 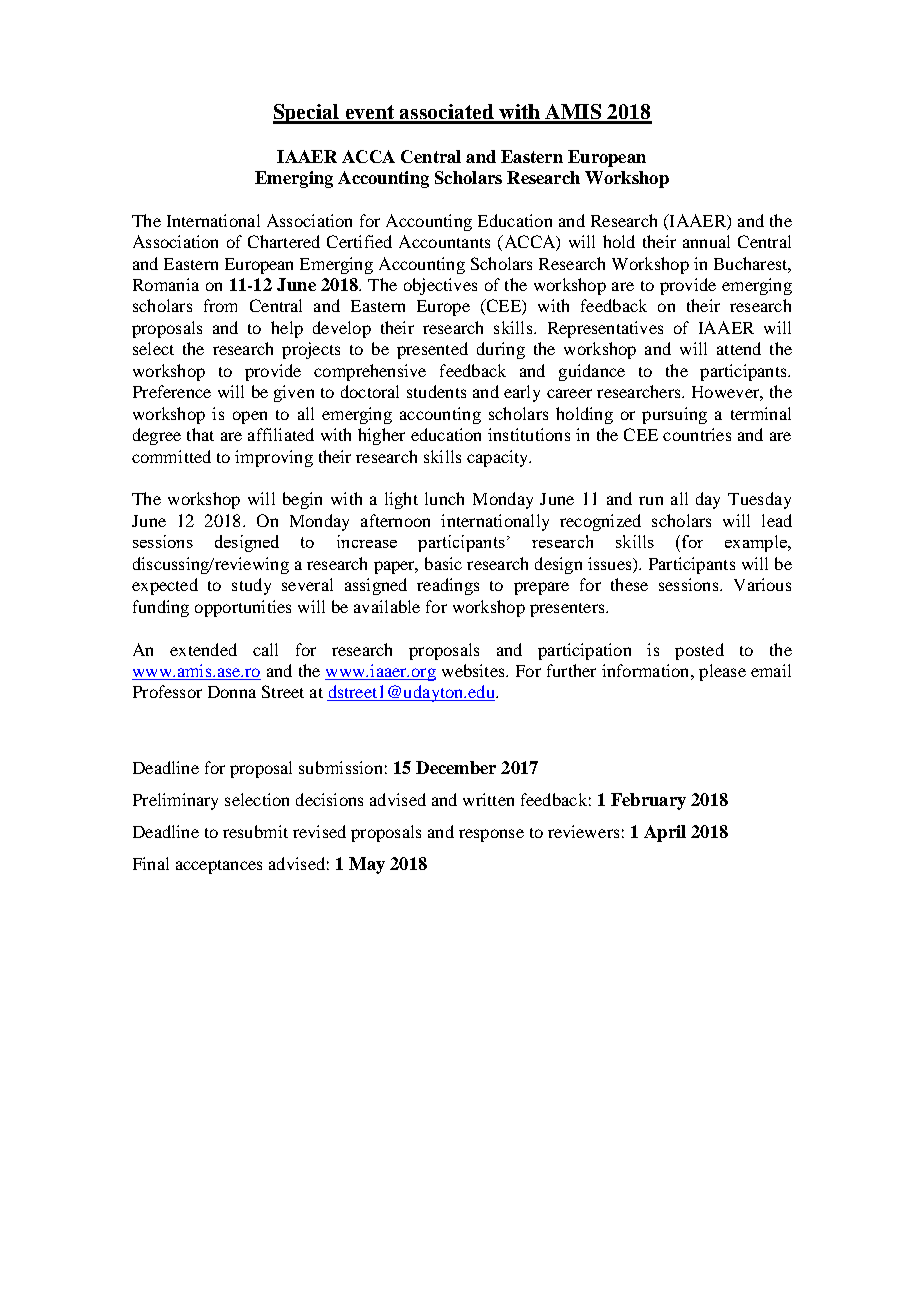 What do you see at coordinates (739, 348) in the image?
I see `attend` at bounding box center [739, 348].
